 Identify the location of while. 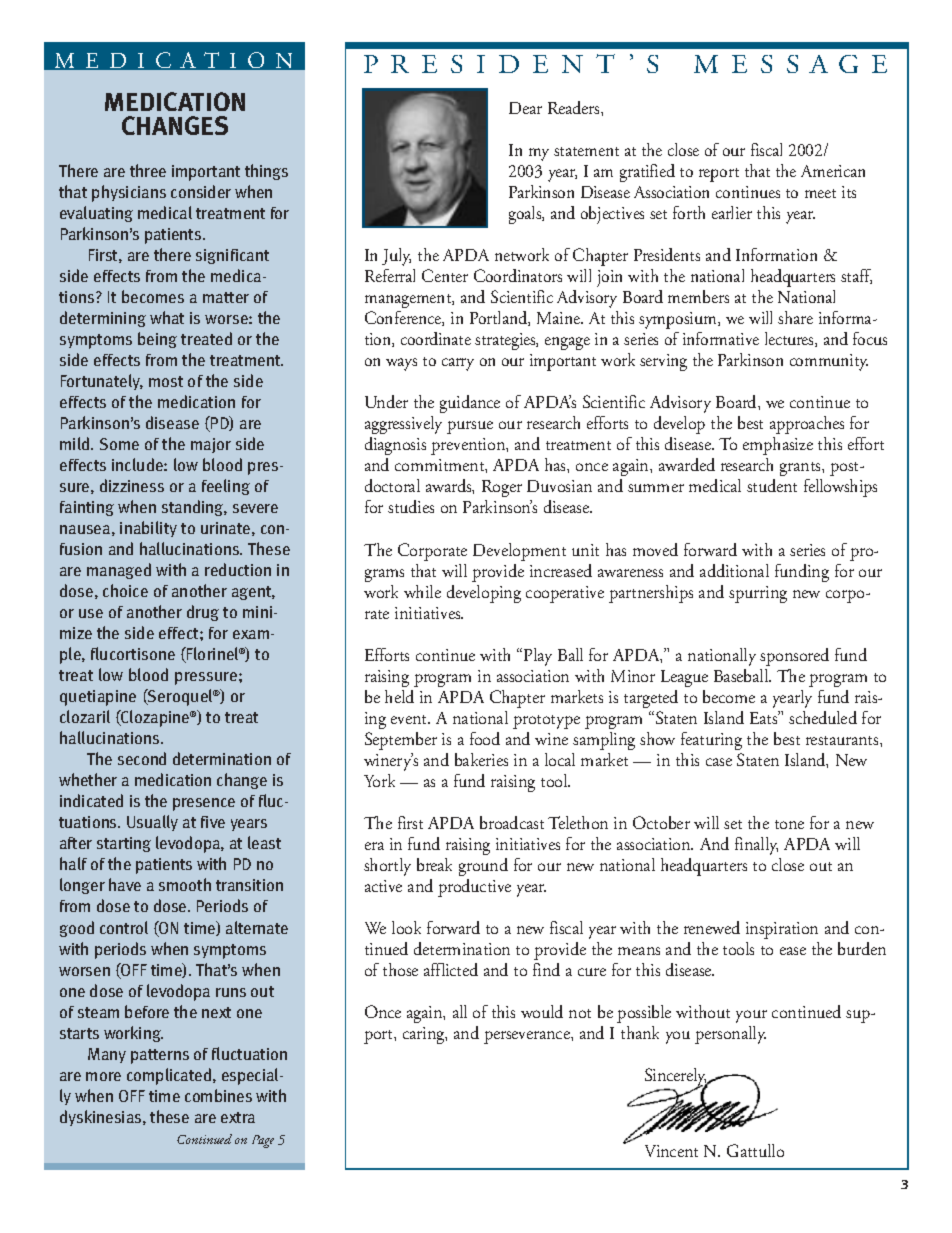
(422, 591).
